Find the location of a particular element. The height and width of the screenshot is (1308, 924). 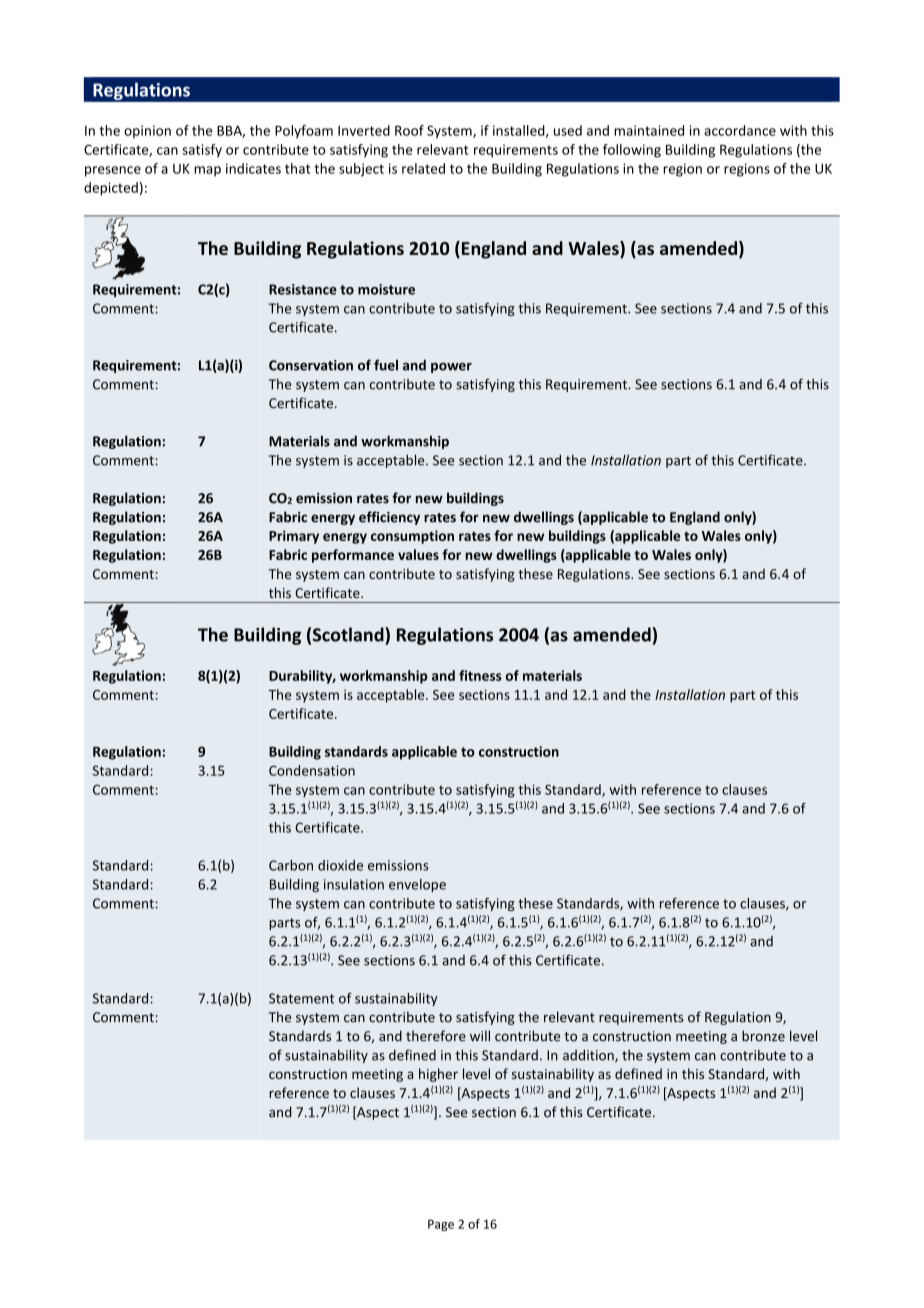

related is located at coordinates (423, 168).
